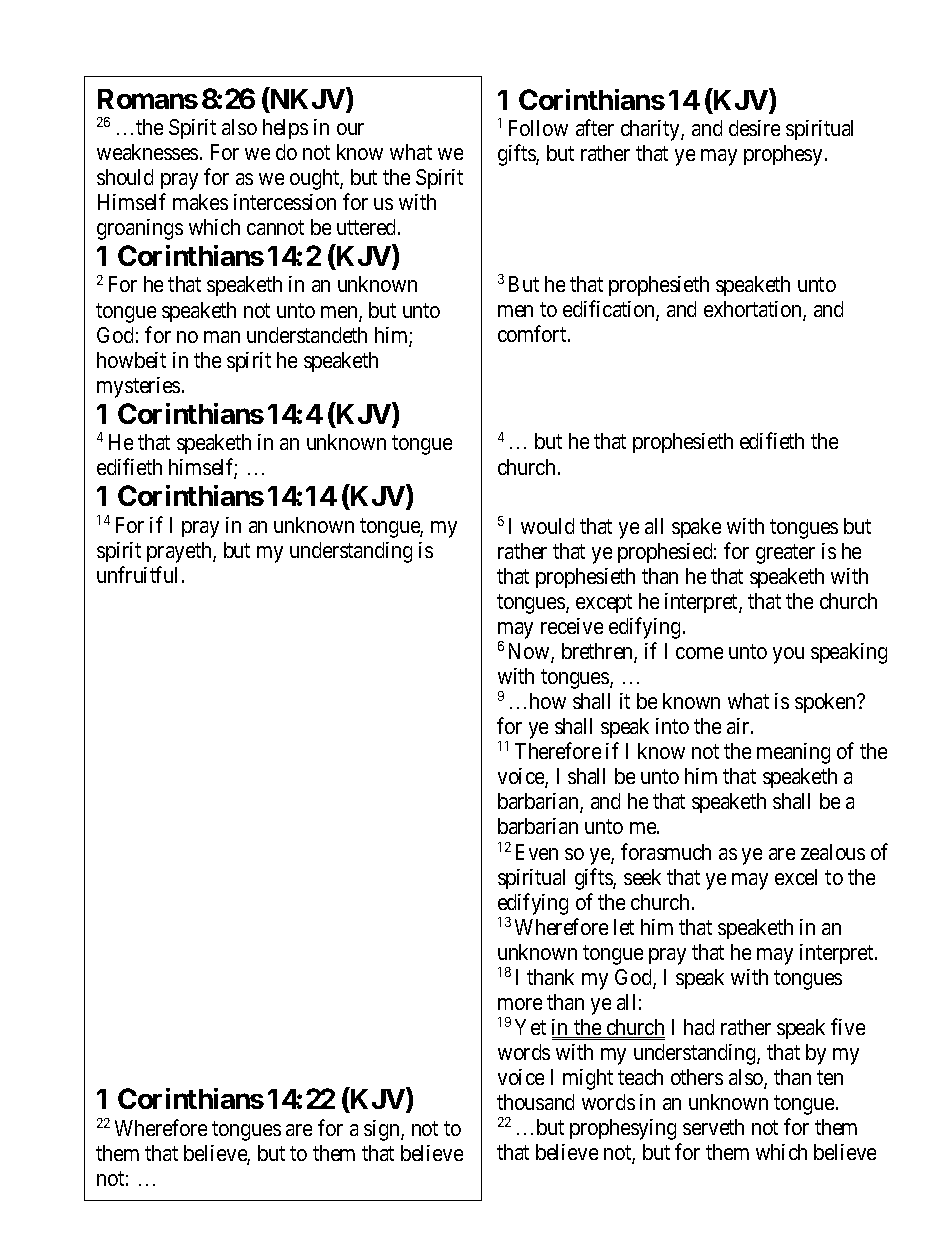 The image size is (952, 1233). What do you see at coordinates (137, 574) in the document?
I see `unfruitful` at bounding box center [137, 574].
